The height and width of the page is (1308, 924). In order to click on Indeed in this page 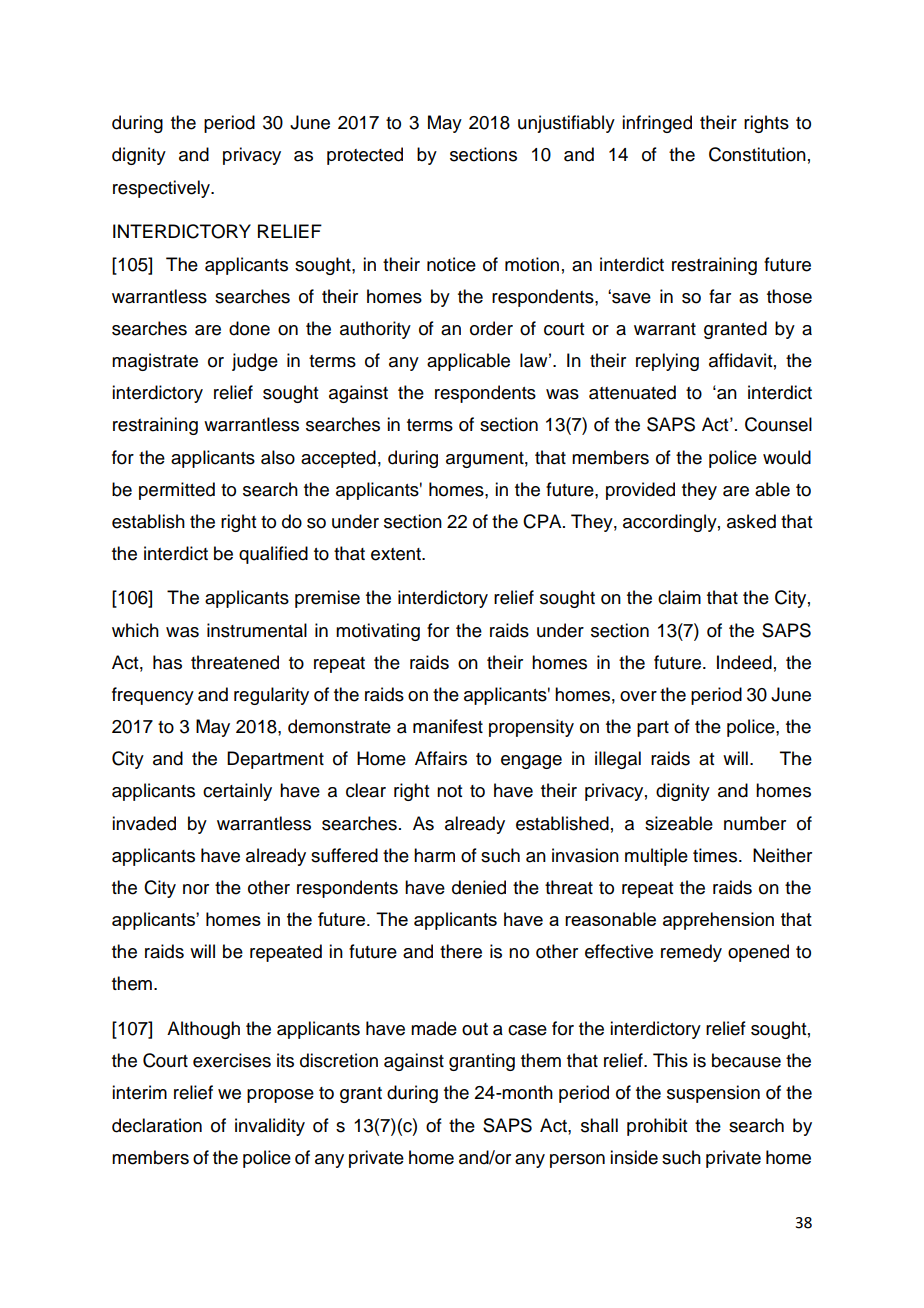, I will do `click(744, 662)`.
